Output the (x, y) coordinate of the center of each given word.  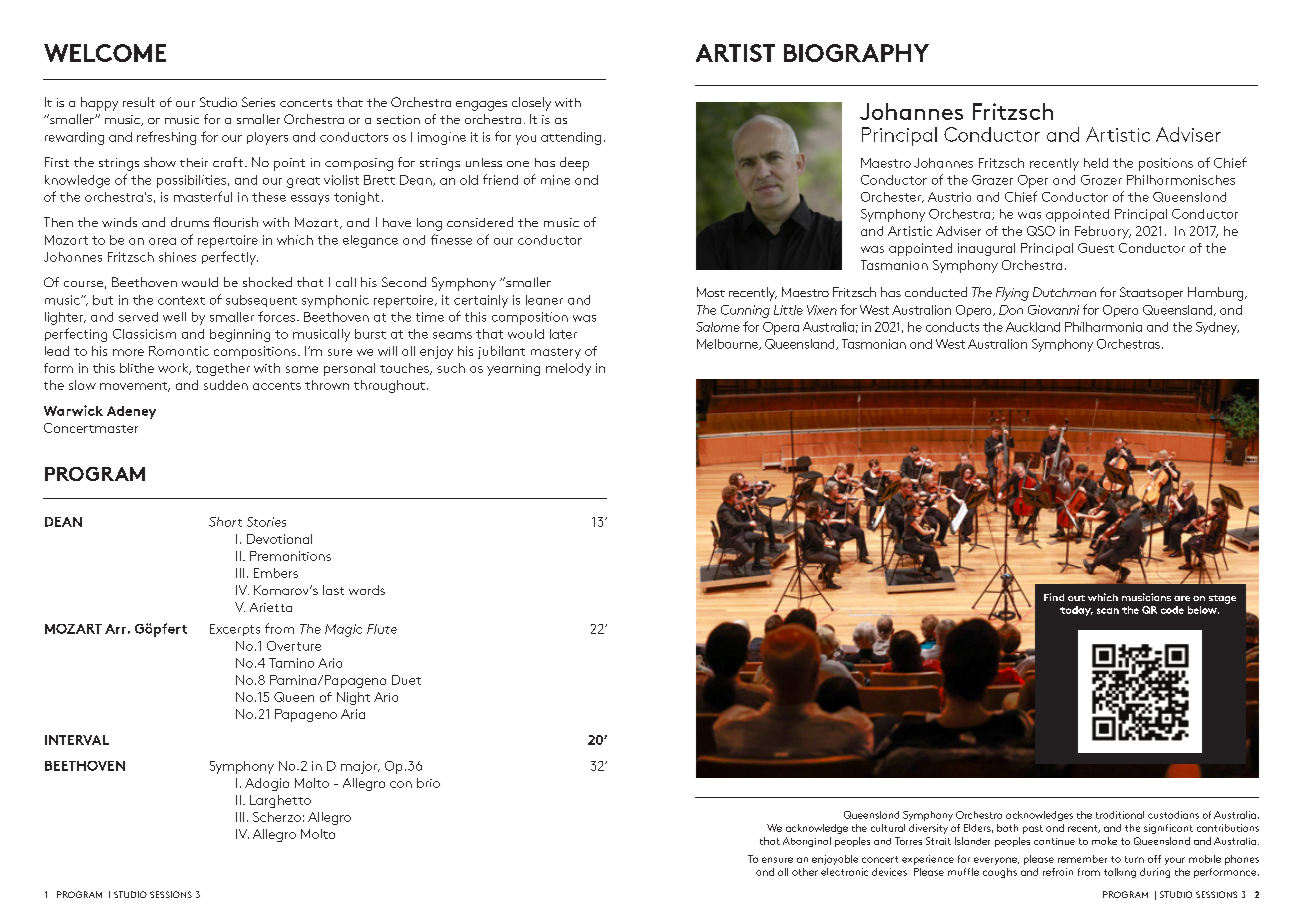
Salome (718, 327)
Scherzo (277, 817)
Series (258, 102)
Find (1054, 597)
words (367, 590)
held (1096, 163)
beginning (240, 335)
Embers (276, 573)
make (1104, 841)
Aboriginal (807, 842)
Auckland (1033, 327)
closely (531, 104)
